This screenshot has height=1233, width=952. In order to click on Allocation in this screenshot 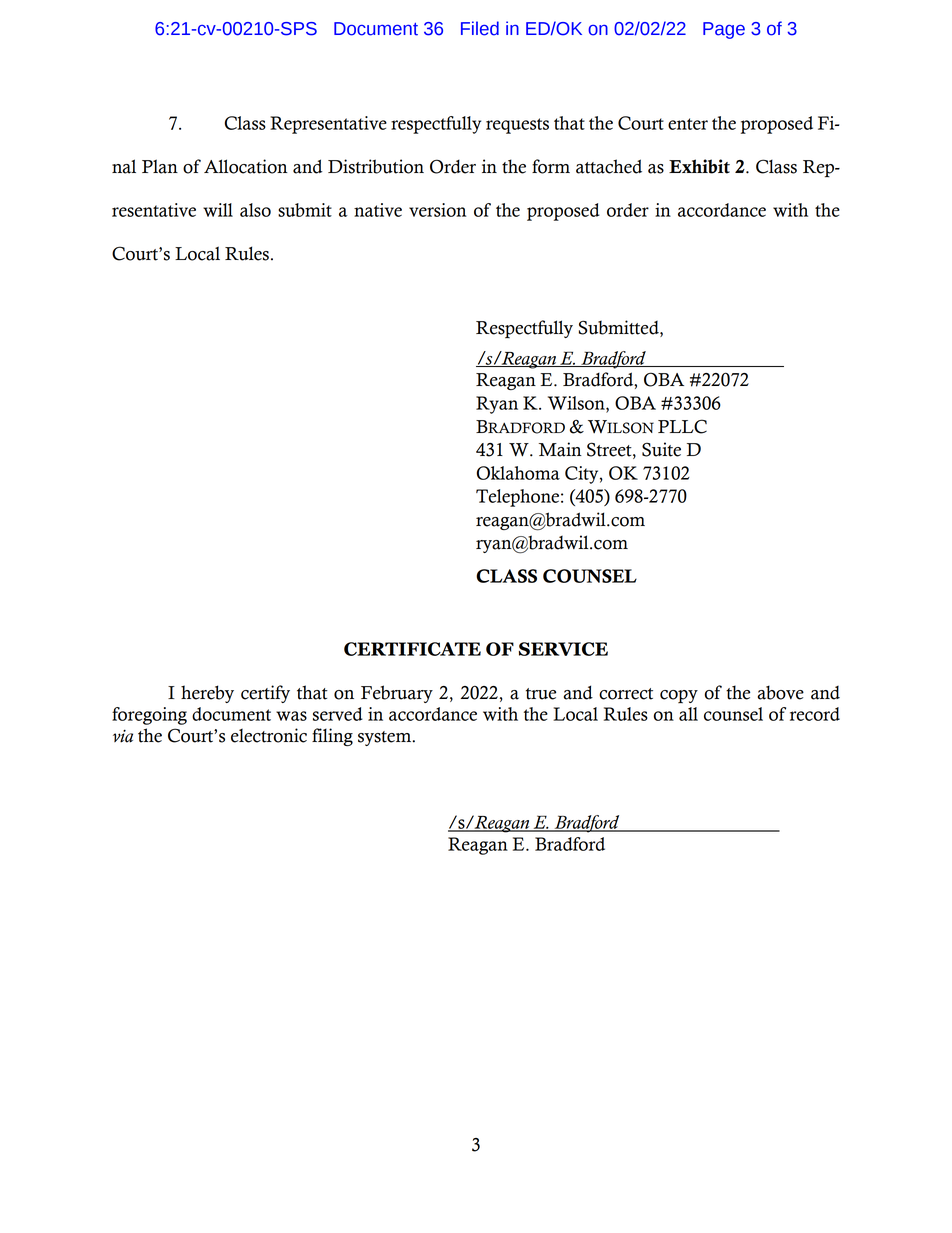, I will do `click(246, 166)`.
